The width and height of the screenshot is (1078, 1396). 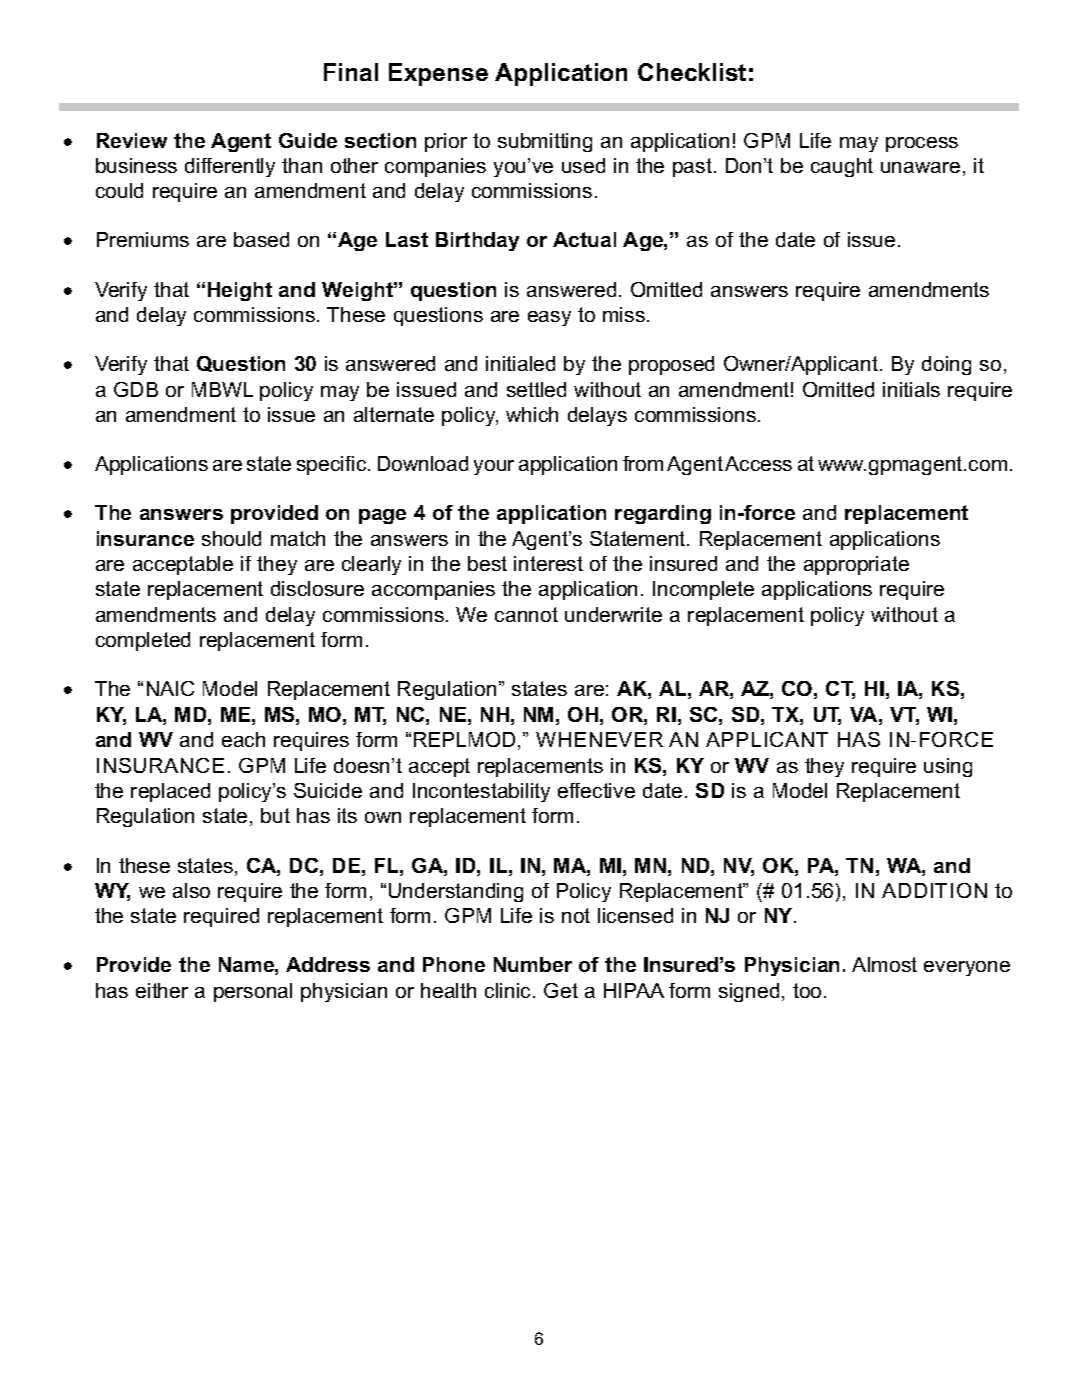 I want to click on process, so click(x=922, y=144).
